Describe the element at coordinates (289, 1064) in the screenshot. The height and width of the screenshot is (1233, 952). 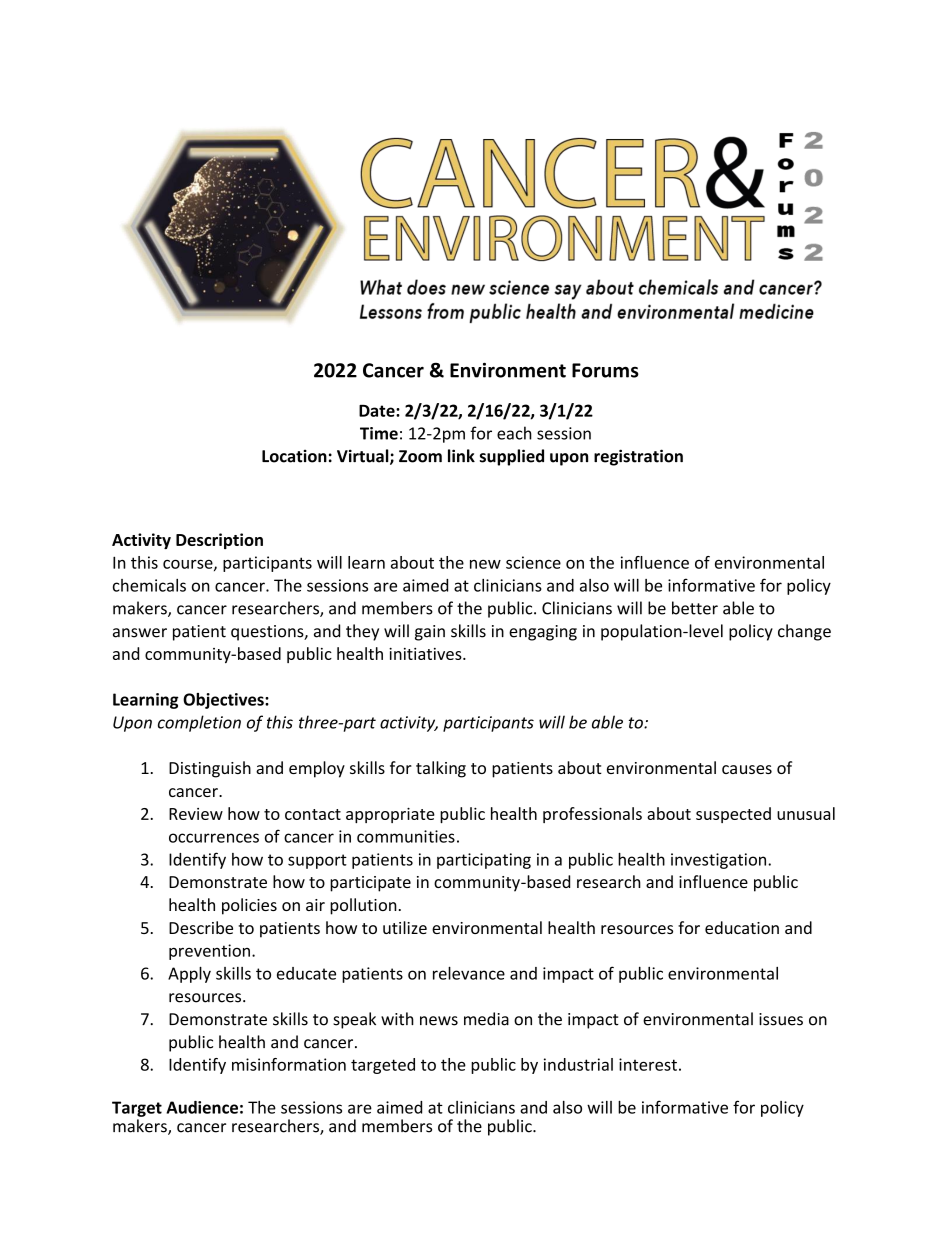
I see `misinformation` at that location.
